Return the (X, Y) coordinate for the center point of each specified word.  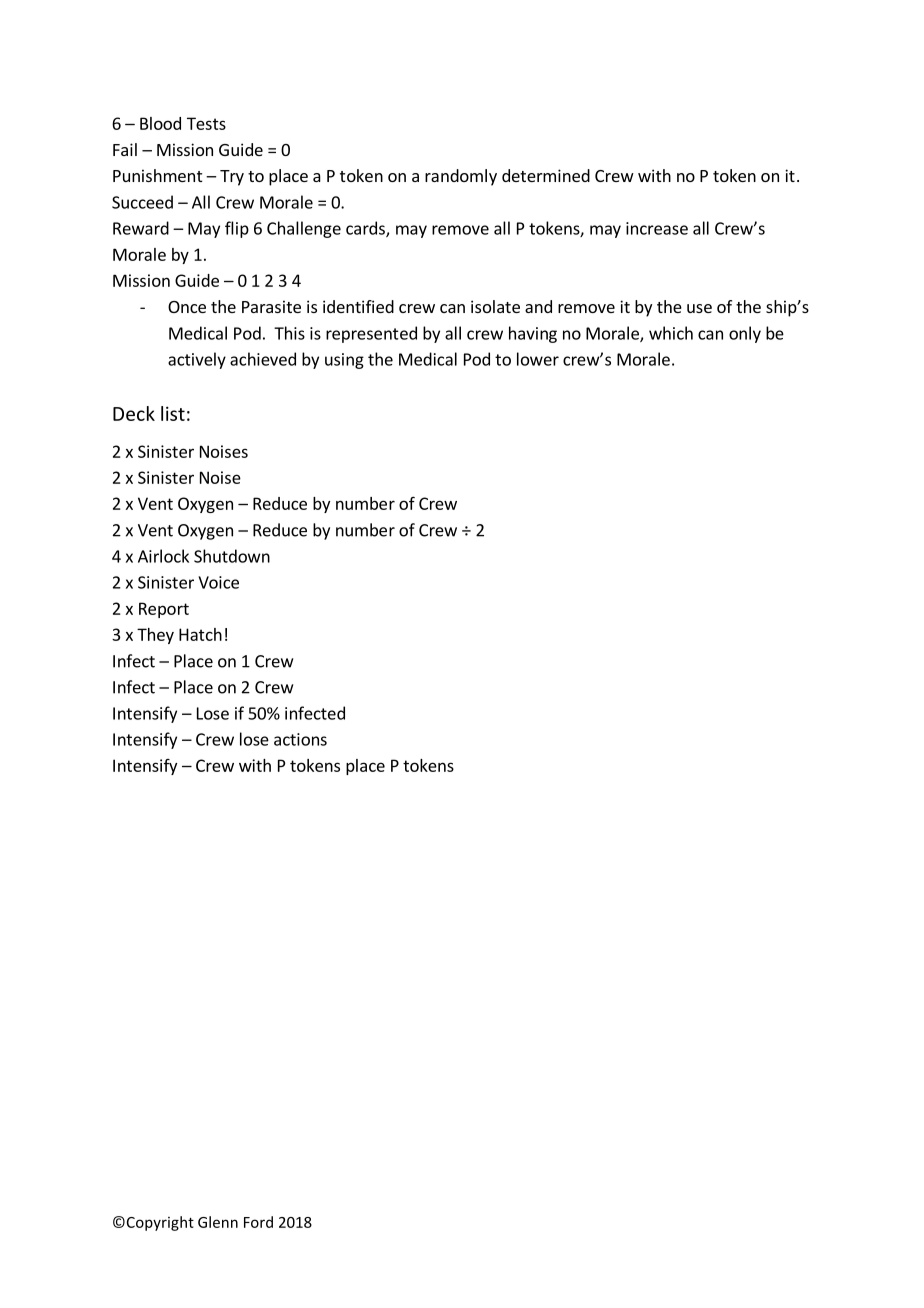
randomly (461, 177)
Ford (258, 1222)
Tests (206, 123)
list (173, 413)
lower (538, 359)
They (155, 636)
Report (164, 610)
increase (657, 228)
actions (300, 739)
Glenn (218, 1222)
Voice (218, 582)
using (344, 361)
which (671, 333)
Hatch (200, 634)
